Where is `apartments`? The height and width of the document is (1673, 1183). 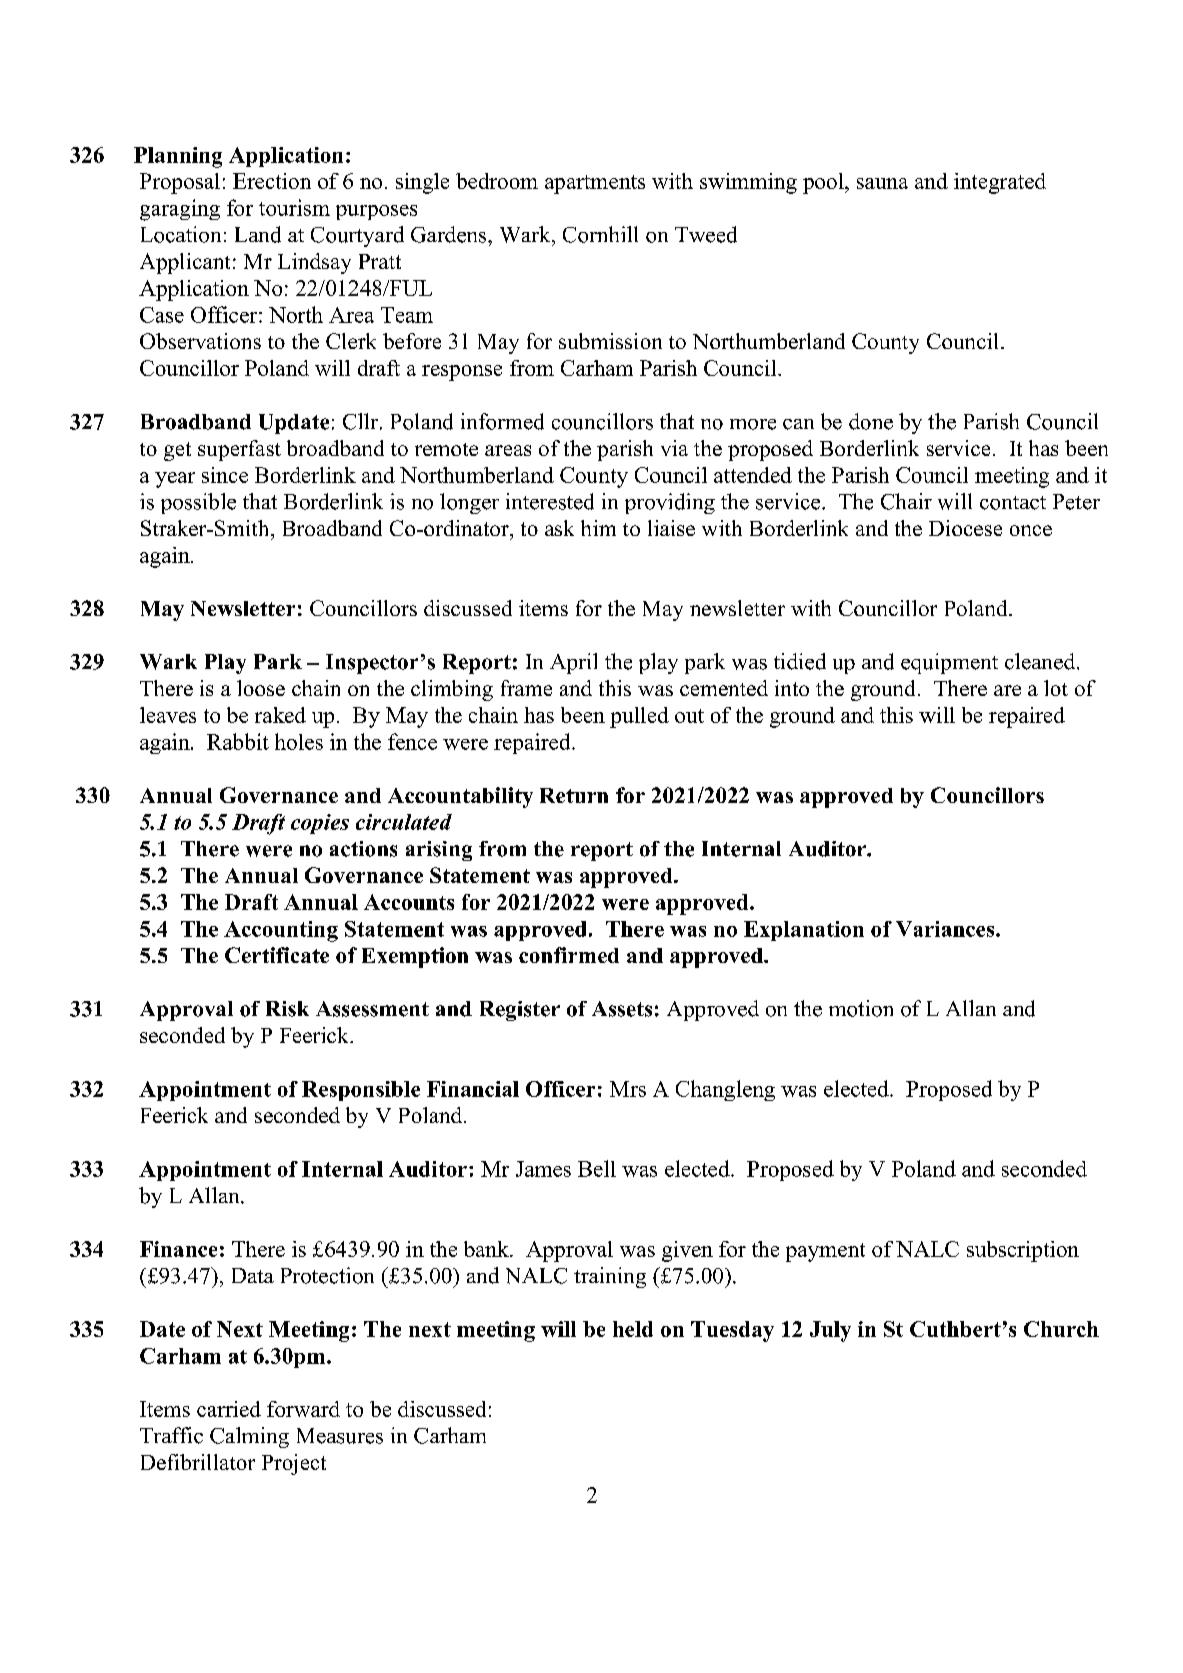
apartments is located at coordinates (595, 184).
